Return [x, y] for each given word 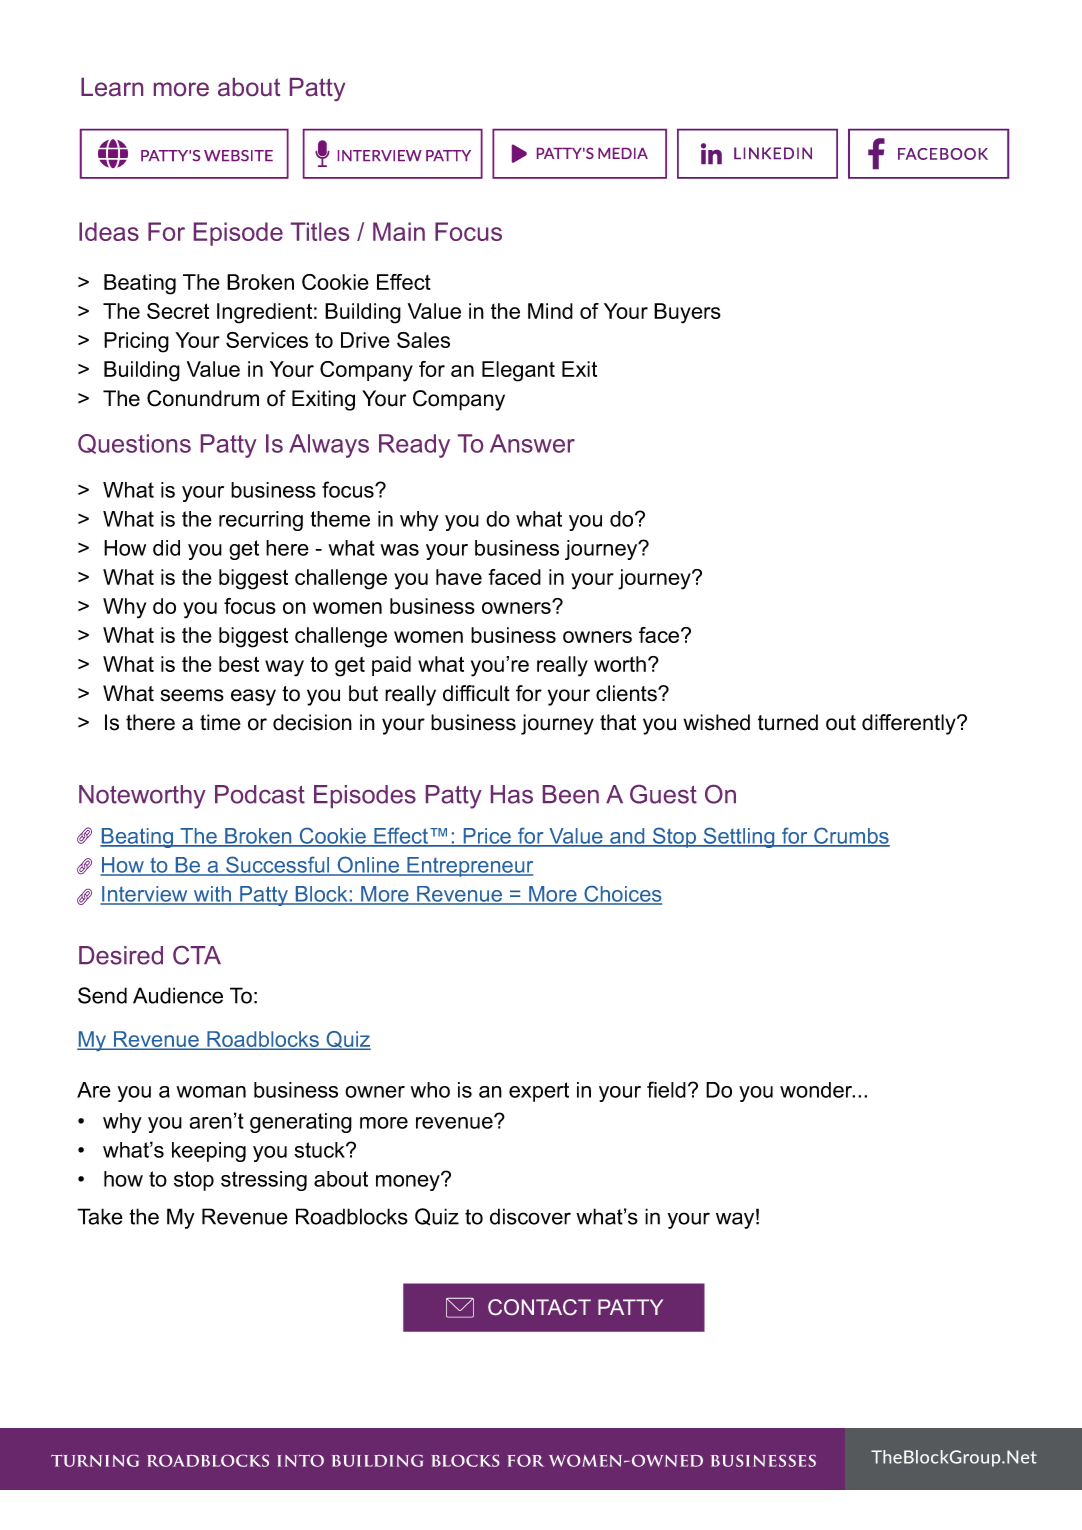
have [459, 577]
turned [788, 722]
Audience [178, 995]
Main [399, 231]
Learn [112, 87]
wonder [817, 1090]
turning [95, 1461]
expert [539, 1092]
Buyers [687, 313]
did [166, 548]
